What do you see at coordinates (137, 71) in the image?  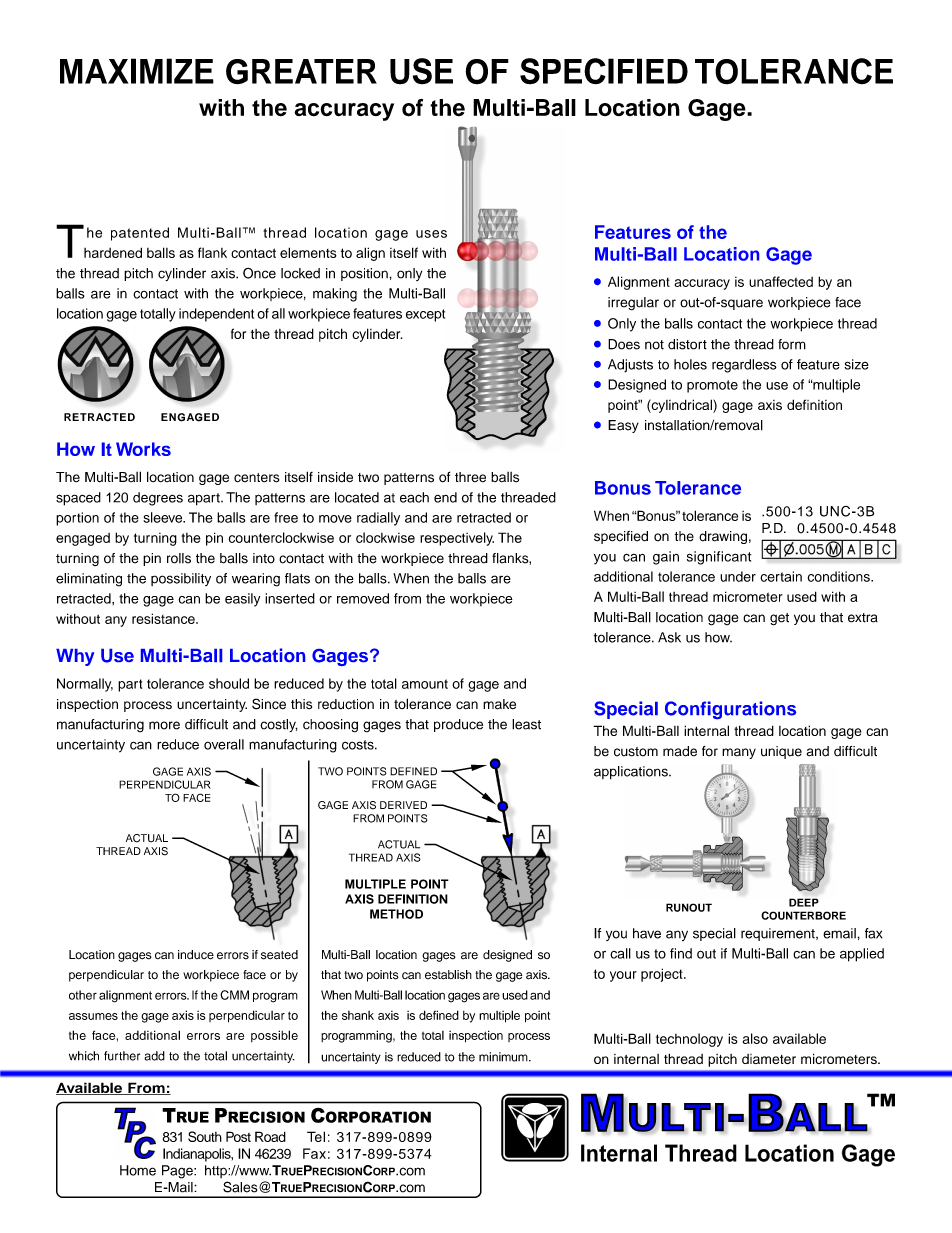 I see `MAXIMIZE` at bounding box center [137, 71].
